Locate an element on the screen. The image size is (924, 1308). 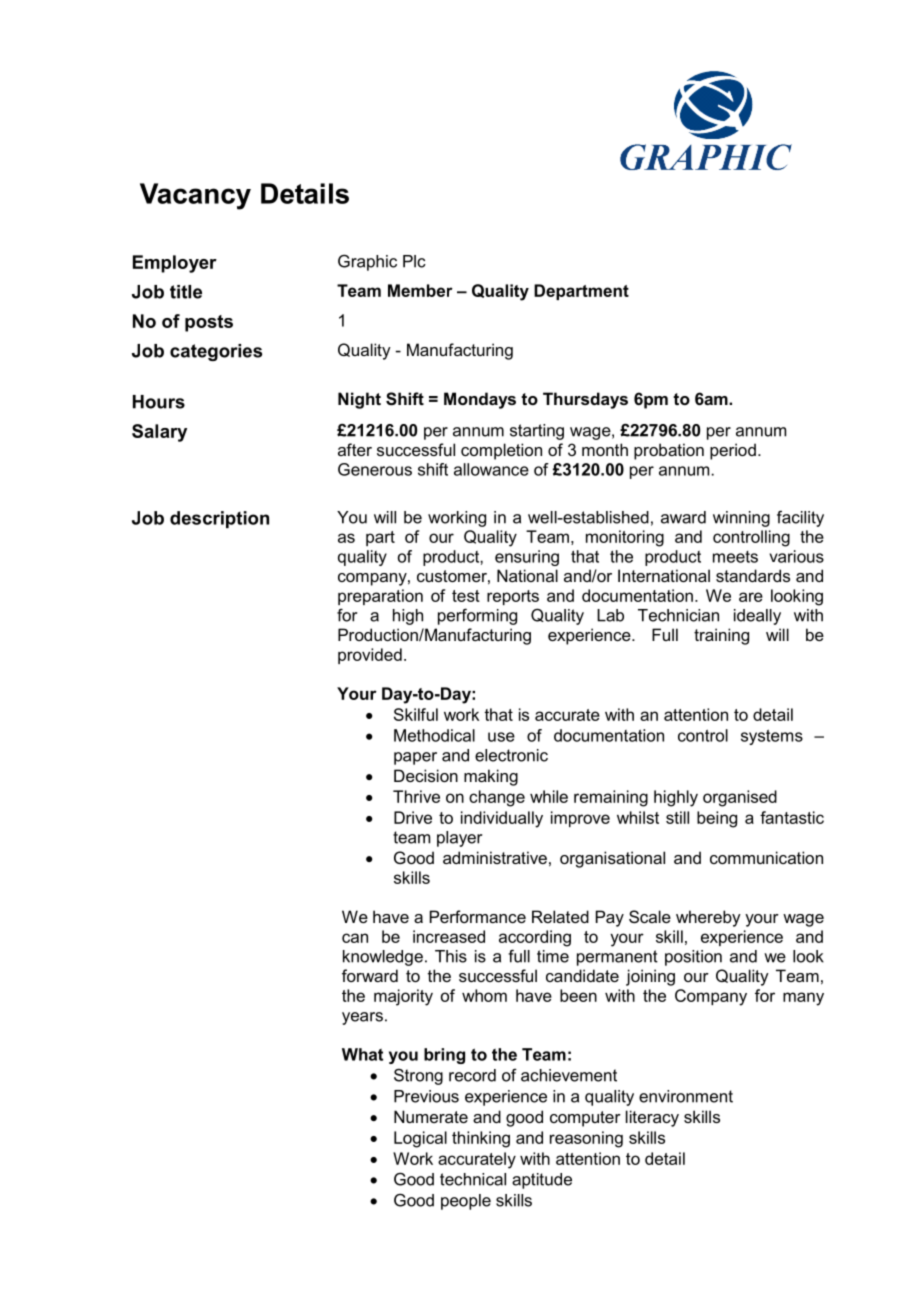
Thursdays is located at coordinates (585, 400).
